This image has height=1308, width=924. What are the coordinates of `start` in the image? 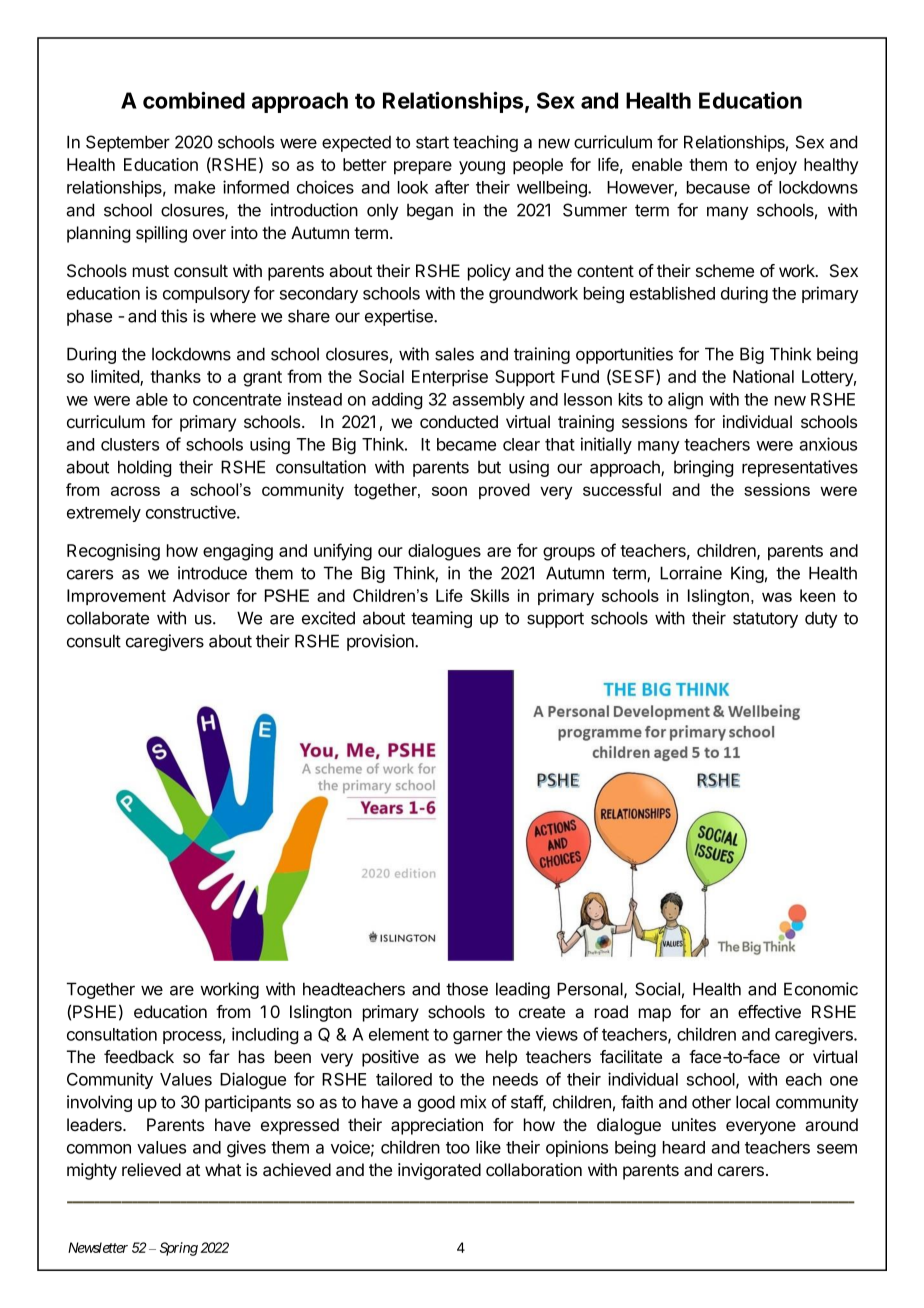 It's located at (432, 142).
